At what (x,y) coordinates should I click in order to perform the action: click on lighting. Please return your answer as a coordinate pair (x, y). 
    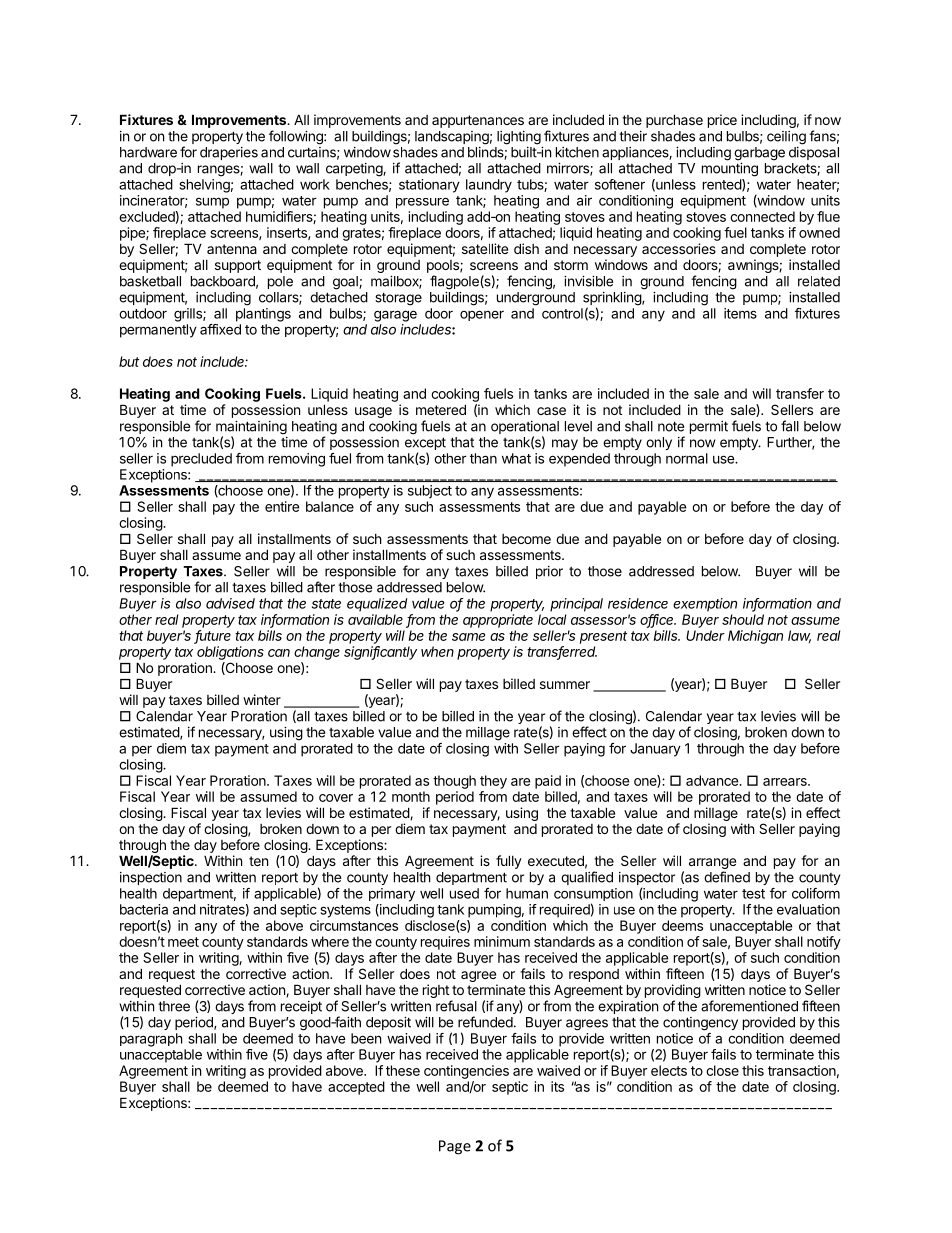
    Looking at the image, I should click on (519, 138).
